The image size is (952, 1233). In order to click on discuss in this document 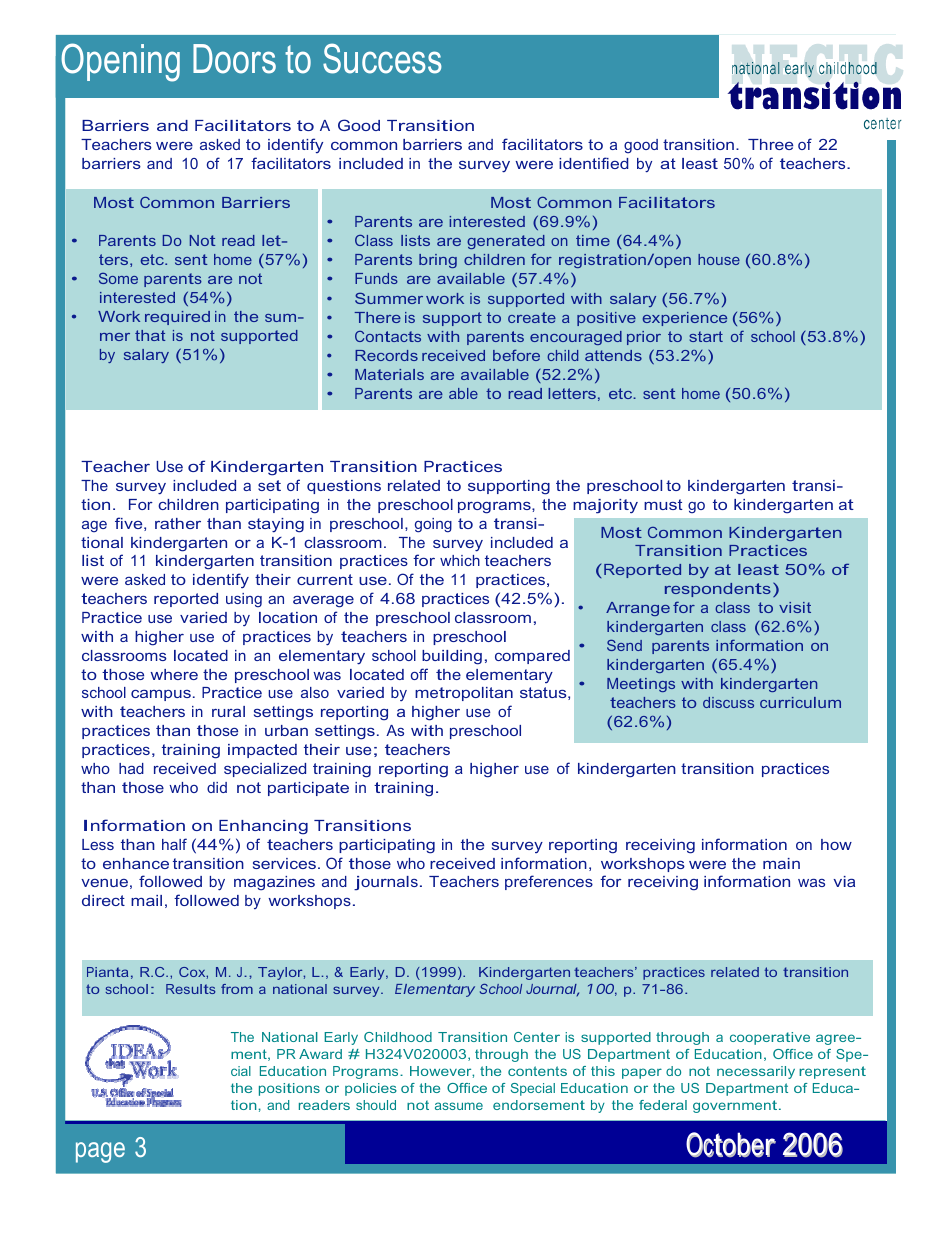, I will do `click(728, 702)`.
